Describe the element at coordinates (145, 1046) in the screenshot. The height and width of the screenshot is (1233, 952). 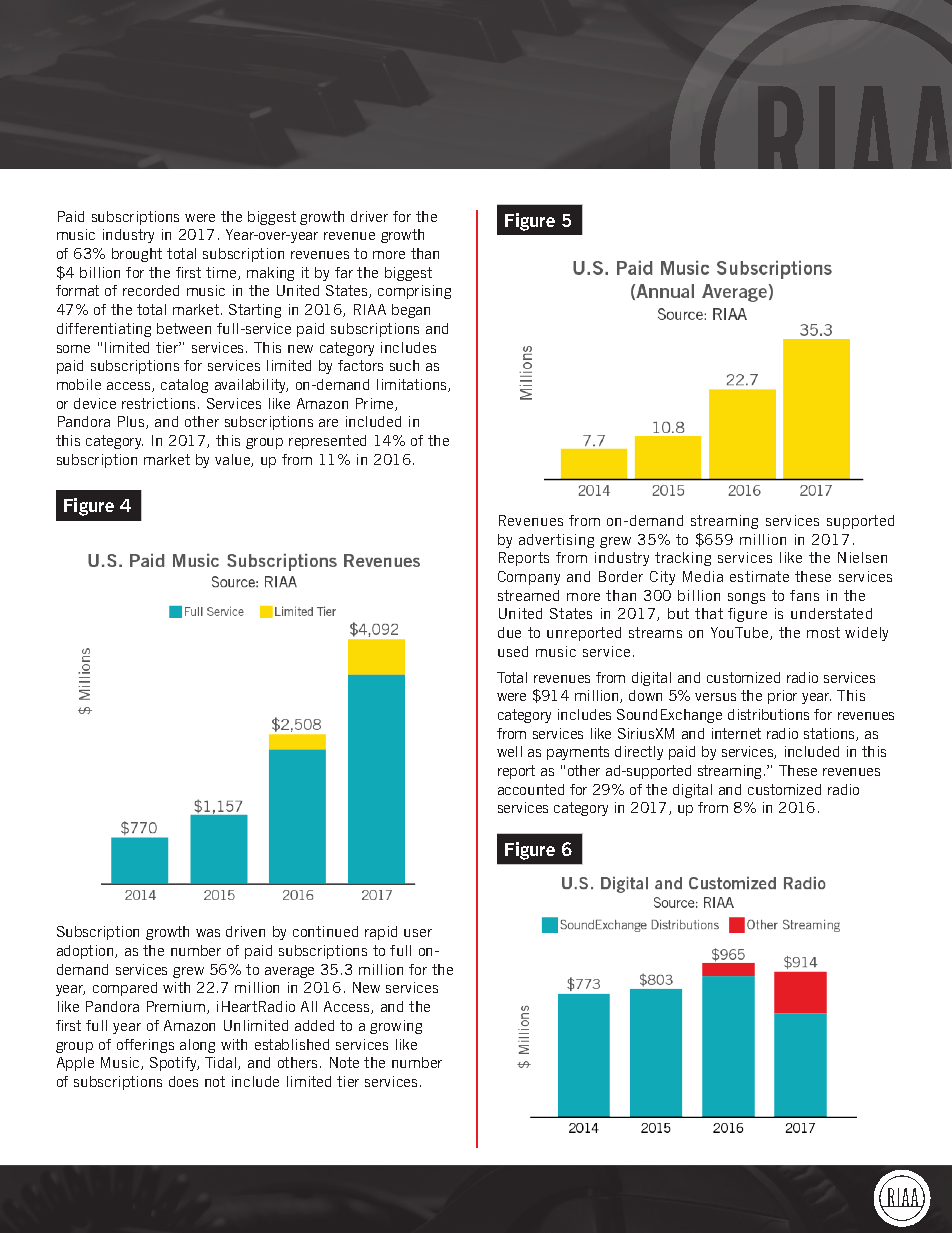
I see `offerings` at that location.
